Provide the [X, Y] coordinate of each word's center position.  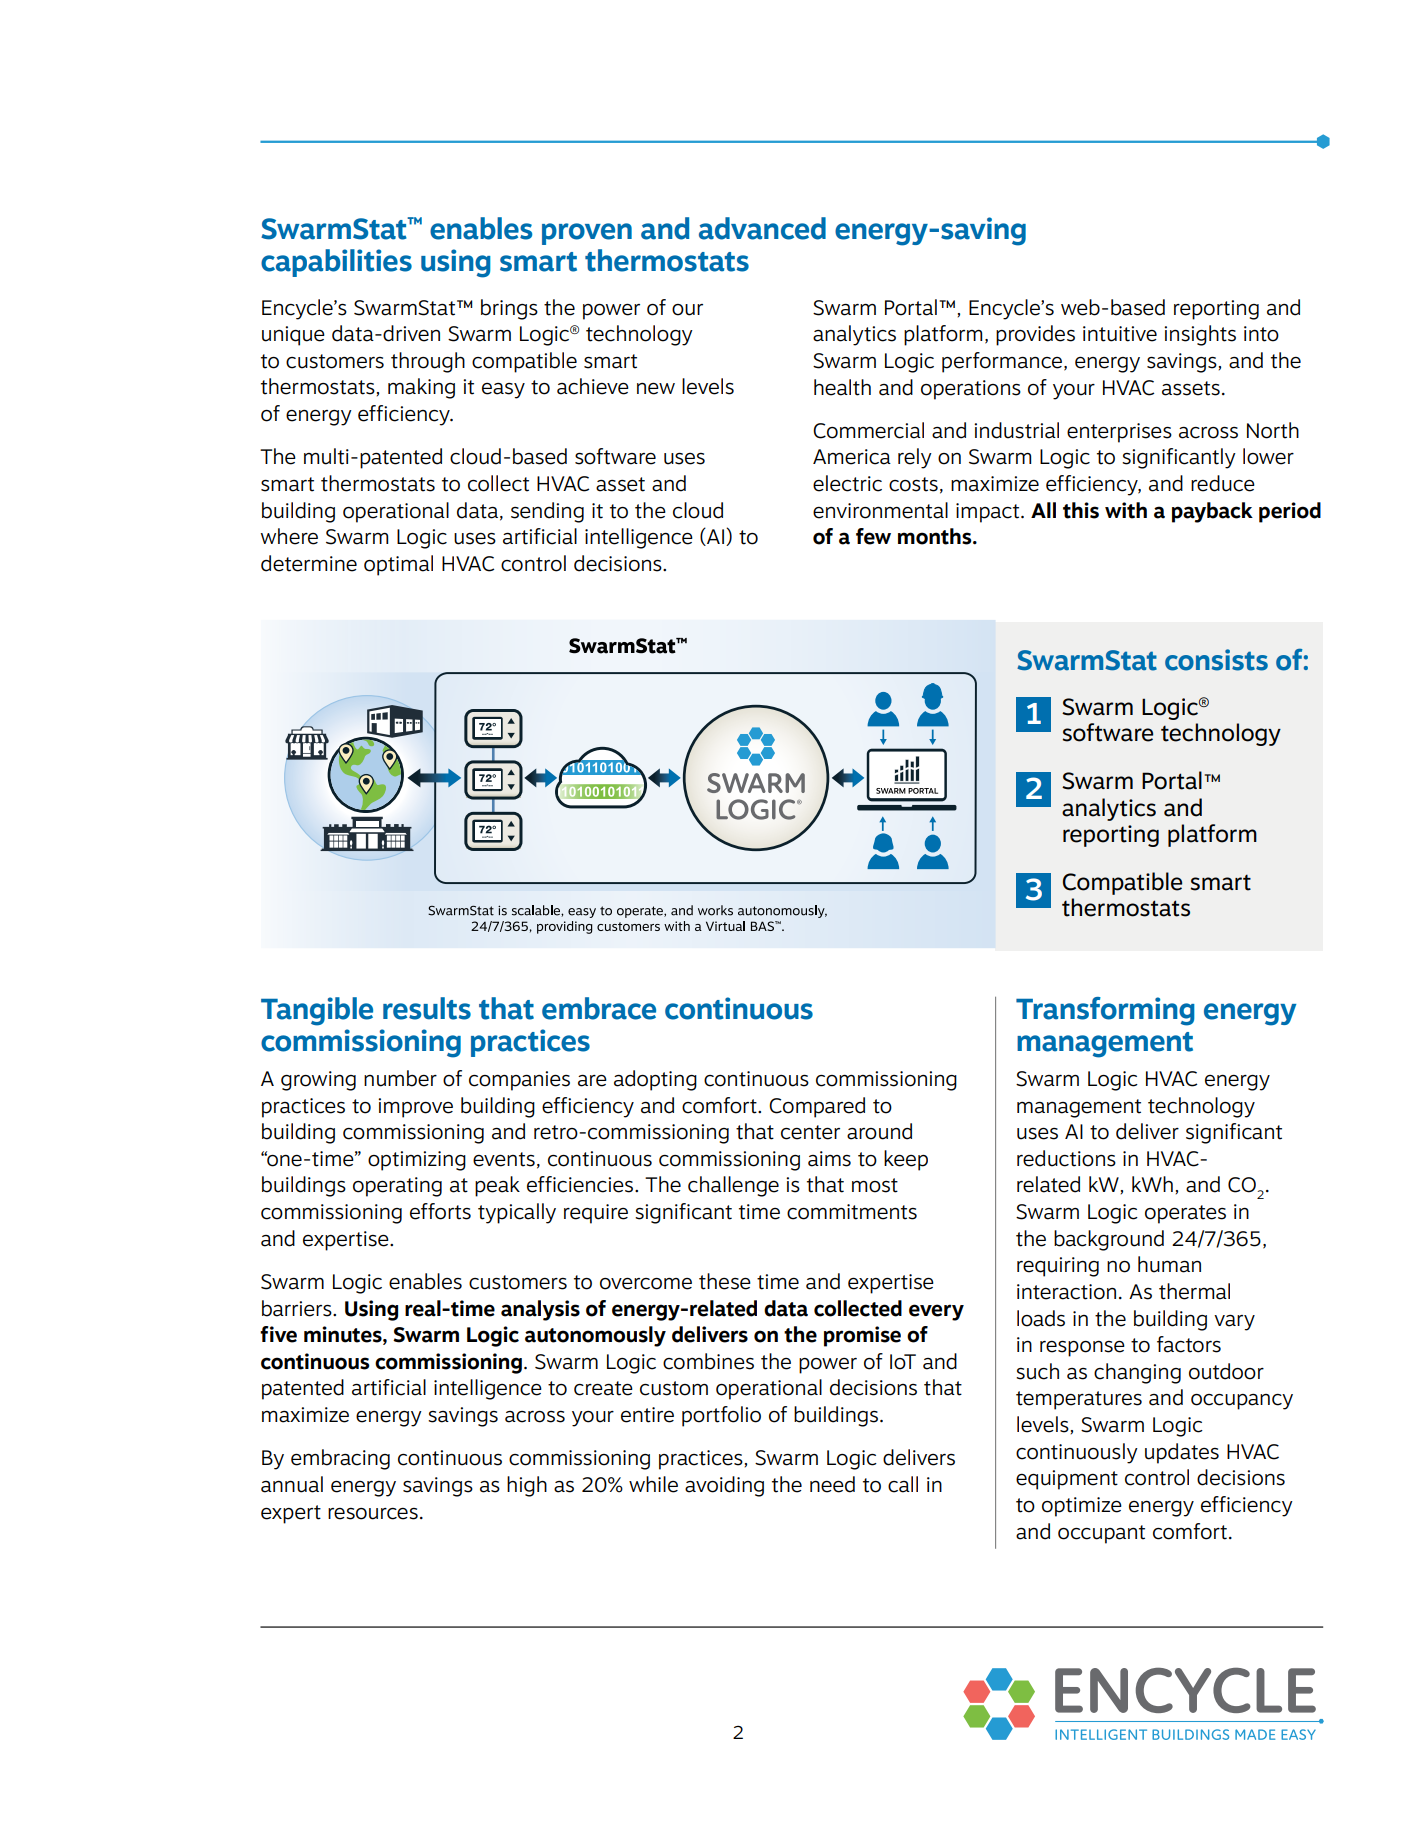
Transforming [1105, 1011]
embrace [599, 1008]
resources [373, 1514]
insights [1200, 335]
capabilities [336, 263]
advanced [762, 228]
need [832, 1484]
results [427, 1008]
